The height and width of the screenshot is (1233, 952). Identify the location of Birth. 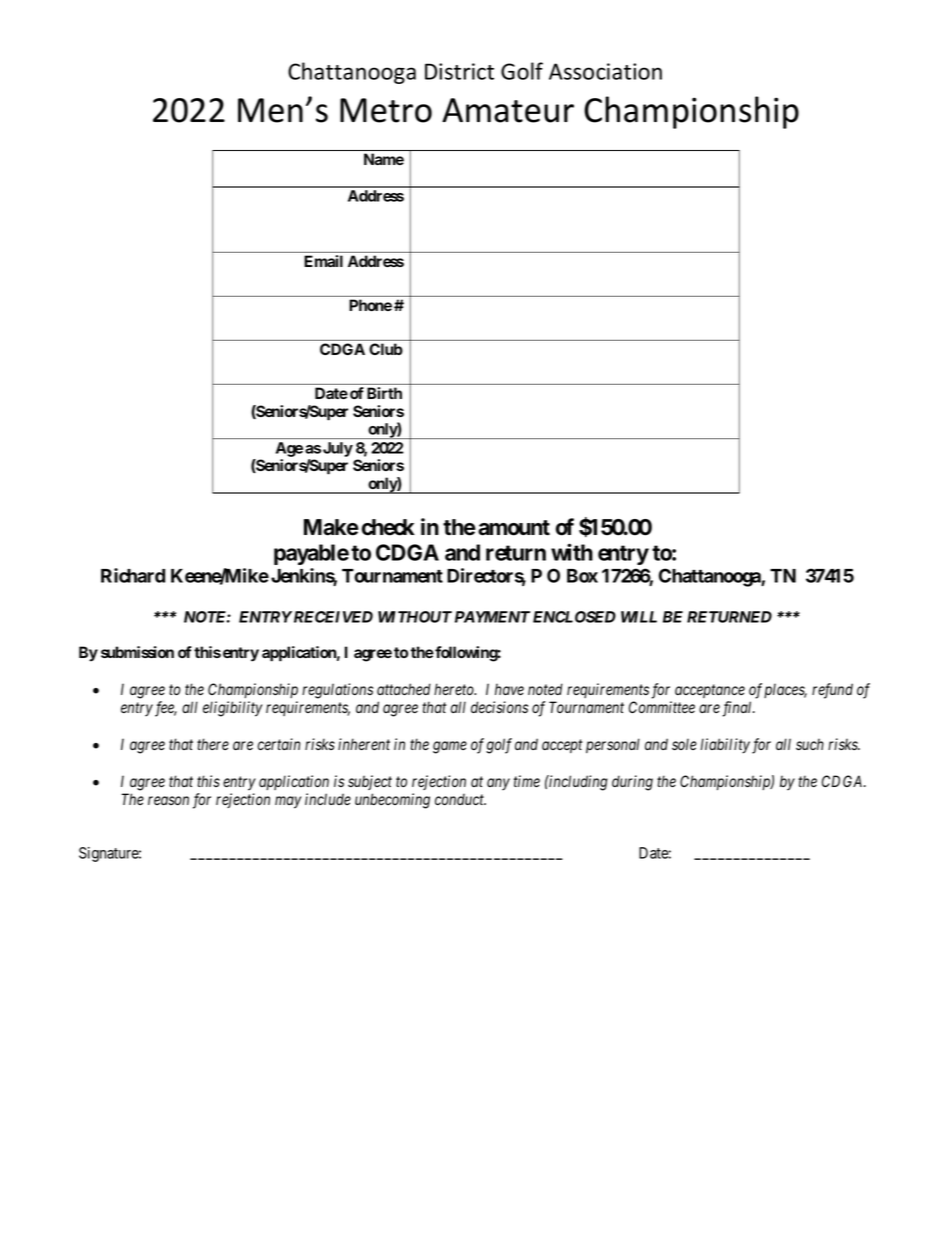
(384, 393).
